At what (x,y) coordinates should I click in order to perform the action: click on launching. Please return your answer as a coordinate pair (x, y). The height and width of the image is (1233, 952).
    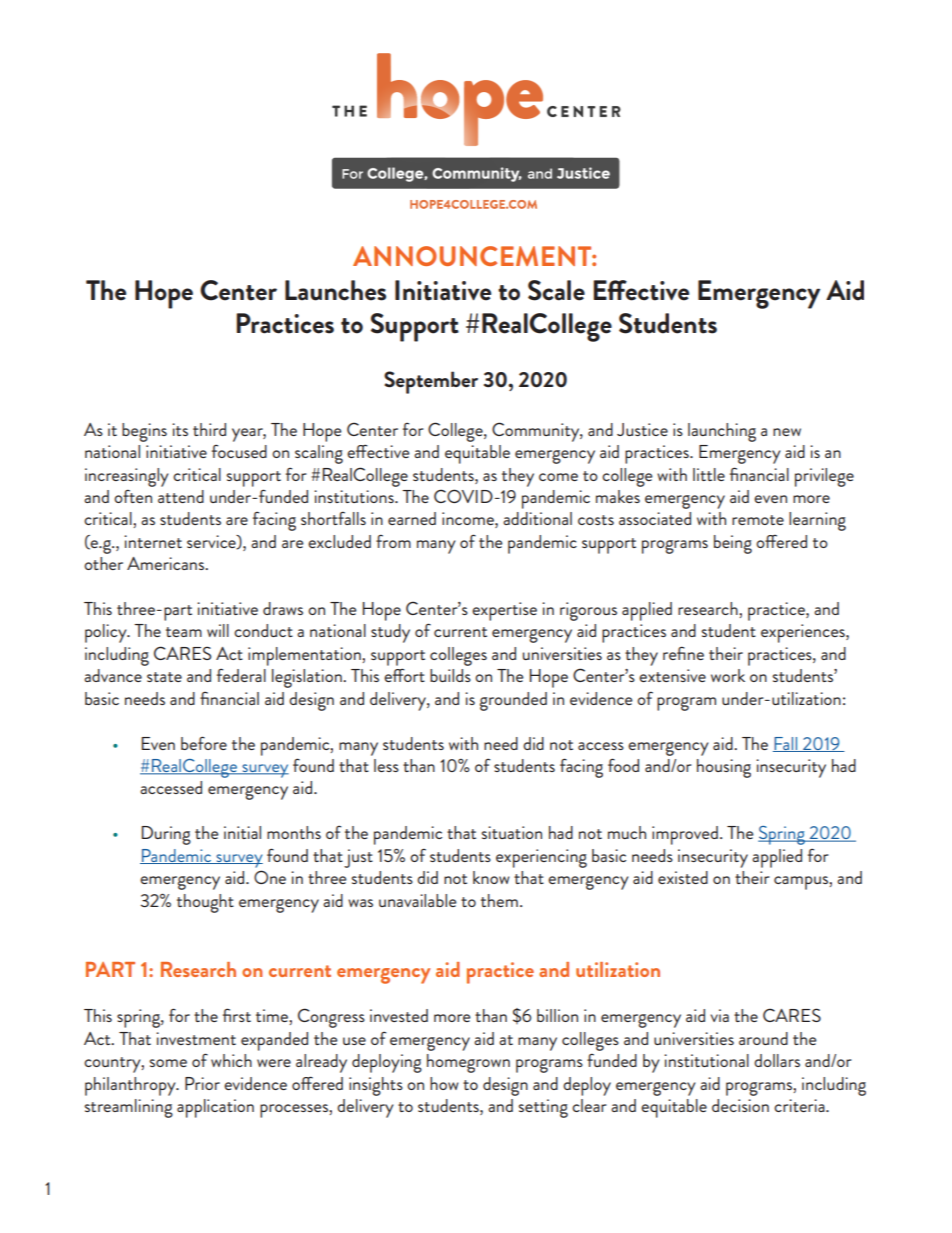
    Looking at the image, I should click on (722, 432).
